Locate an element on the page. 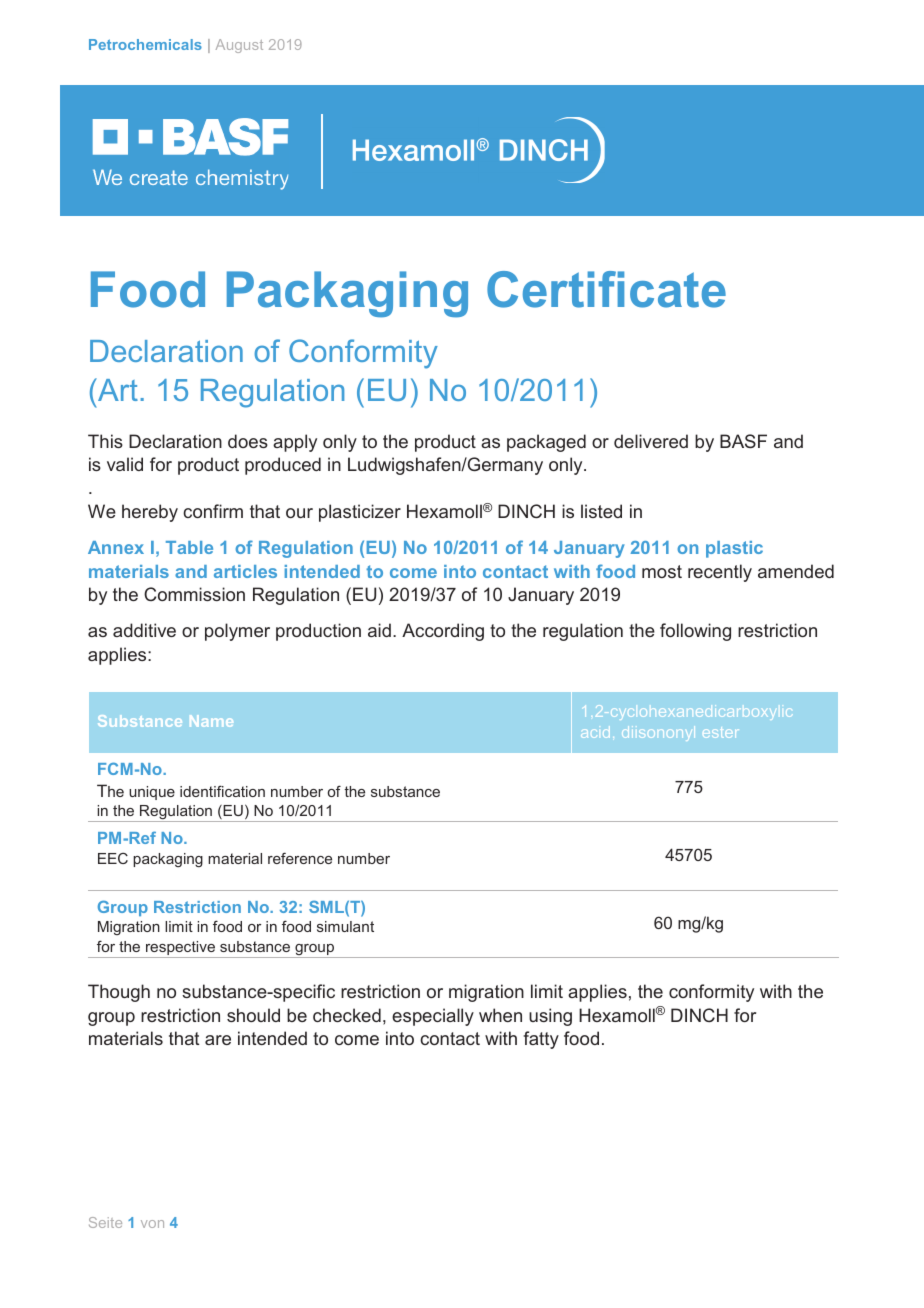 This page has width=924, height=1308. using is located at coordinates (550, 1017).
